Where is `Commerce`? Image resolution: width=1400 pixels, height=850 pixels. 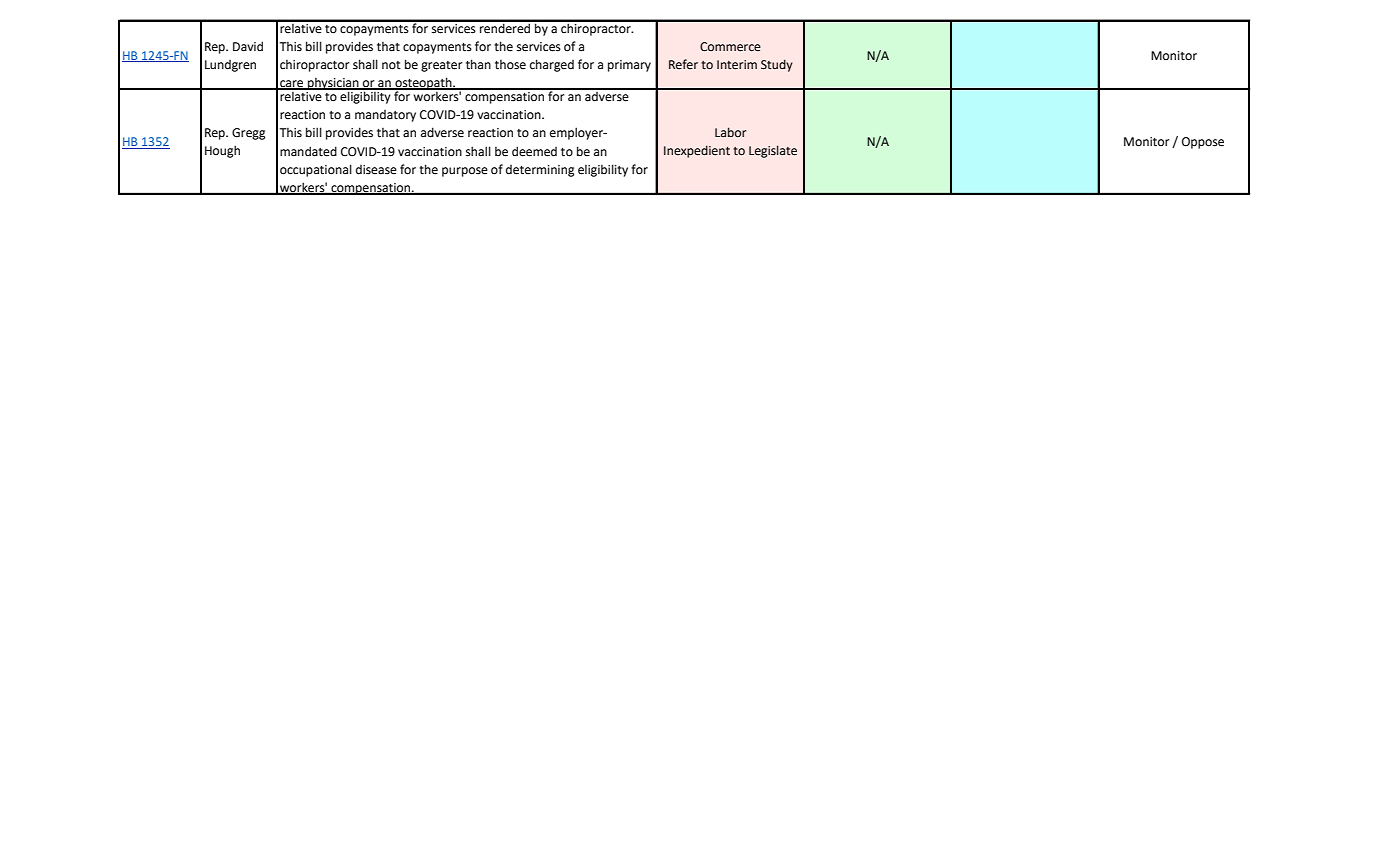
Commerce is located at coordinates (730, 47).
